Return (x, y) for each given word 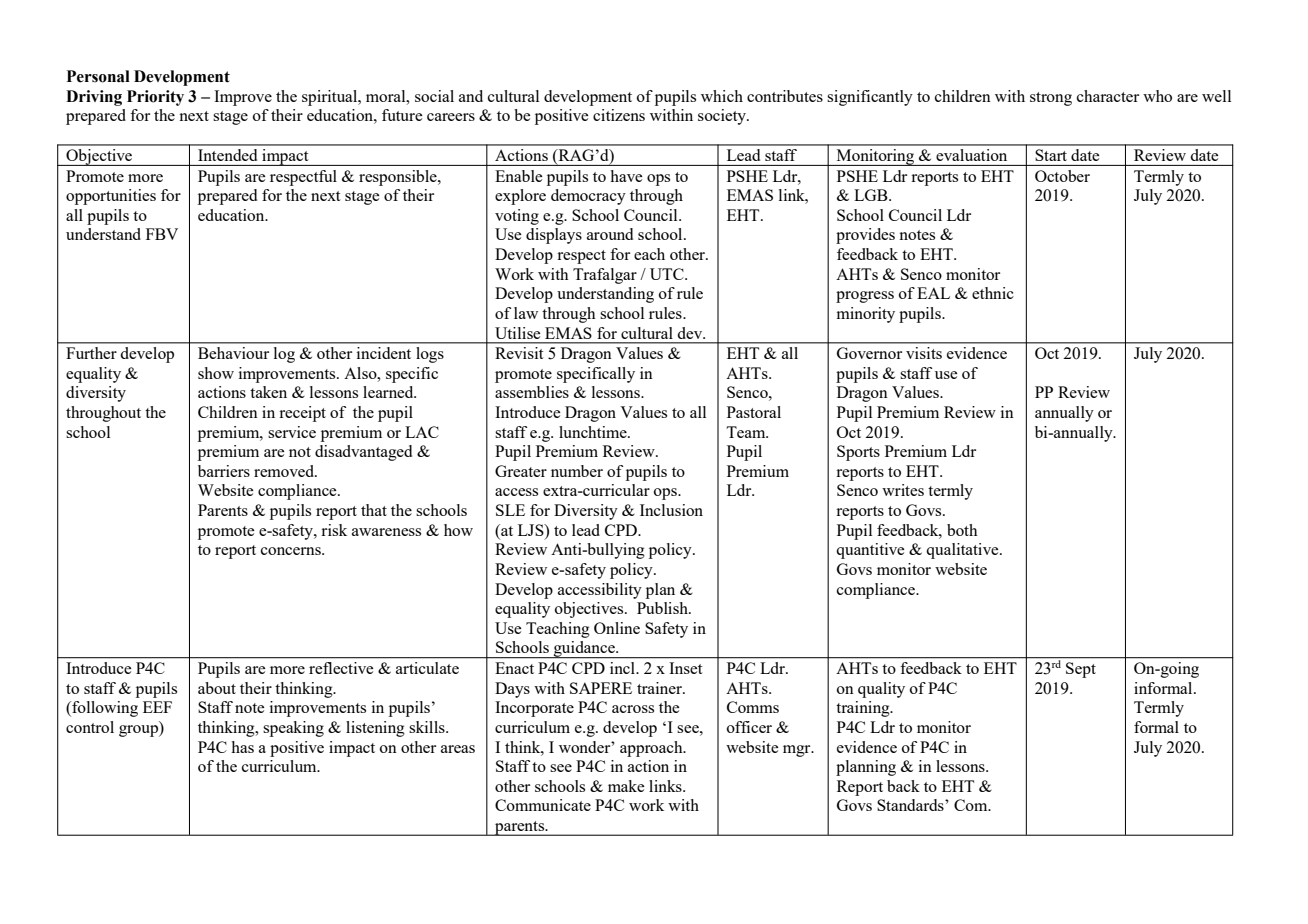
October (1062, 176)
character (1108, 96)
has (242, 747)
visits (924, 353)
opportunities (111, 197)
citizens (619, 115)
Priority (155, 98)
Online (617, 628)
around (610, 234)
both (962, 530)
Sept (1081, 670)
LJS (532, 530)
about (217, 688)
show (216, 373)
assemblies (532, 392)
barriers (224, 471)
